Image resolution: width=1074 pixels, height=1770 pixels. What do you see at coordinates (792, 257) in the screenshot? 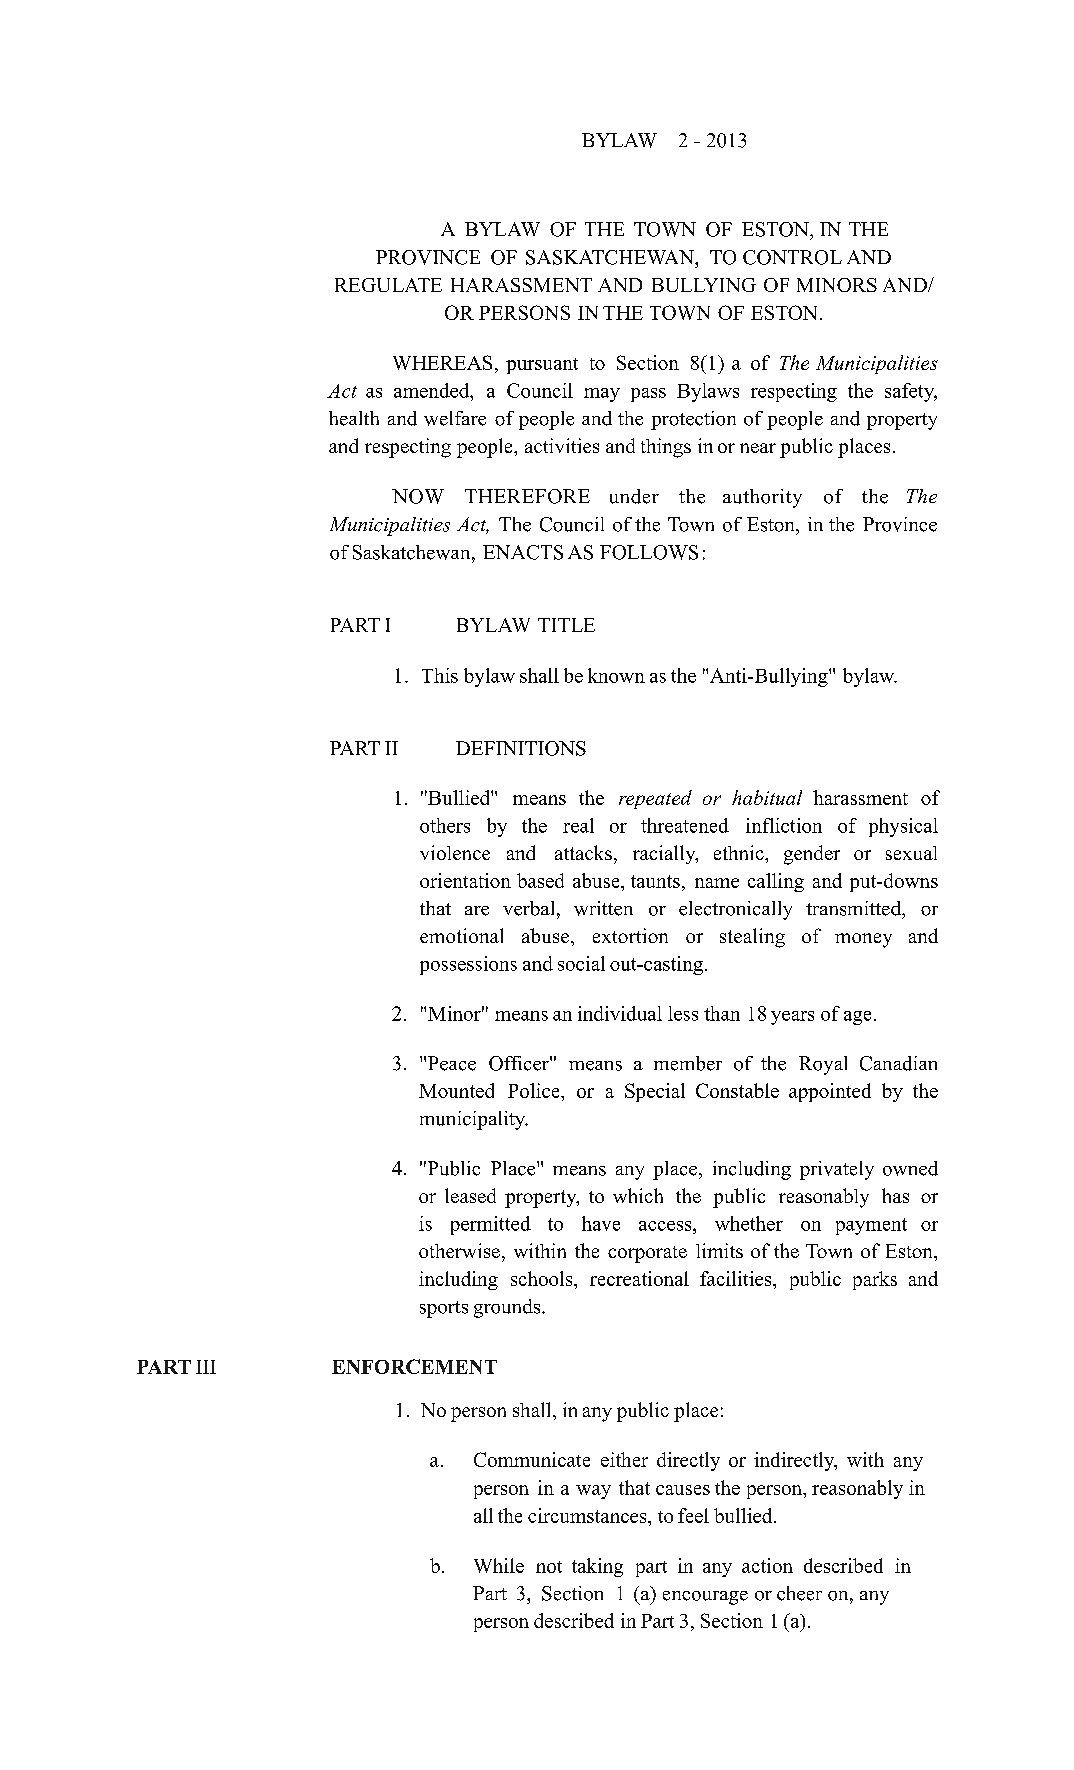
I see `CONTROL` at bounding box center [792, 257].
